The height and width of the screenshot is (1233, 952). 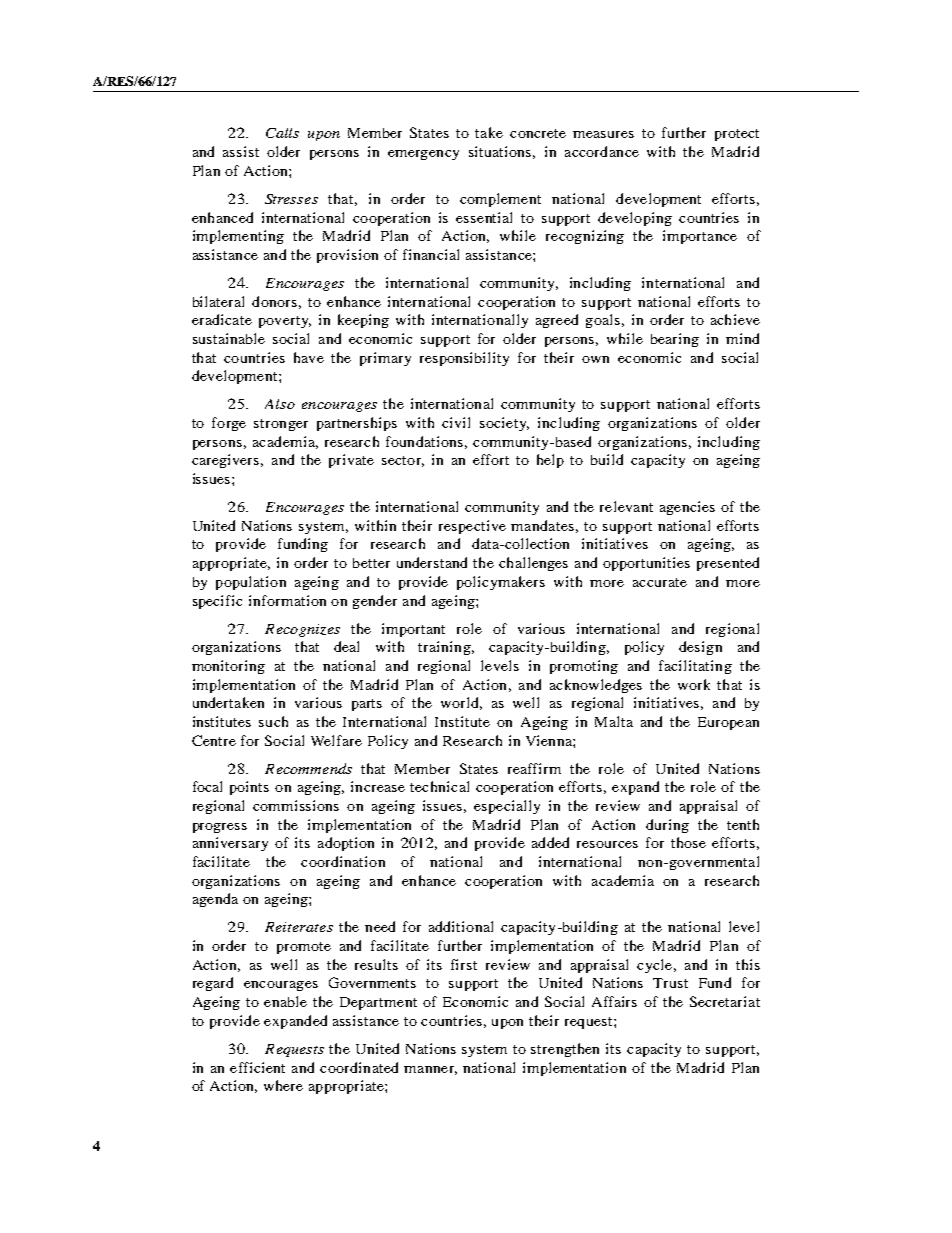 What do you see at coordinates (282, 133) in the screenshot?
I see `Calls` at bounding box center [282, 133].
